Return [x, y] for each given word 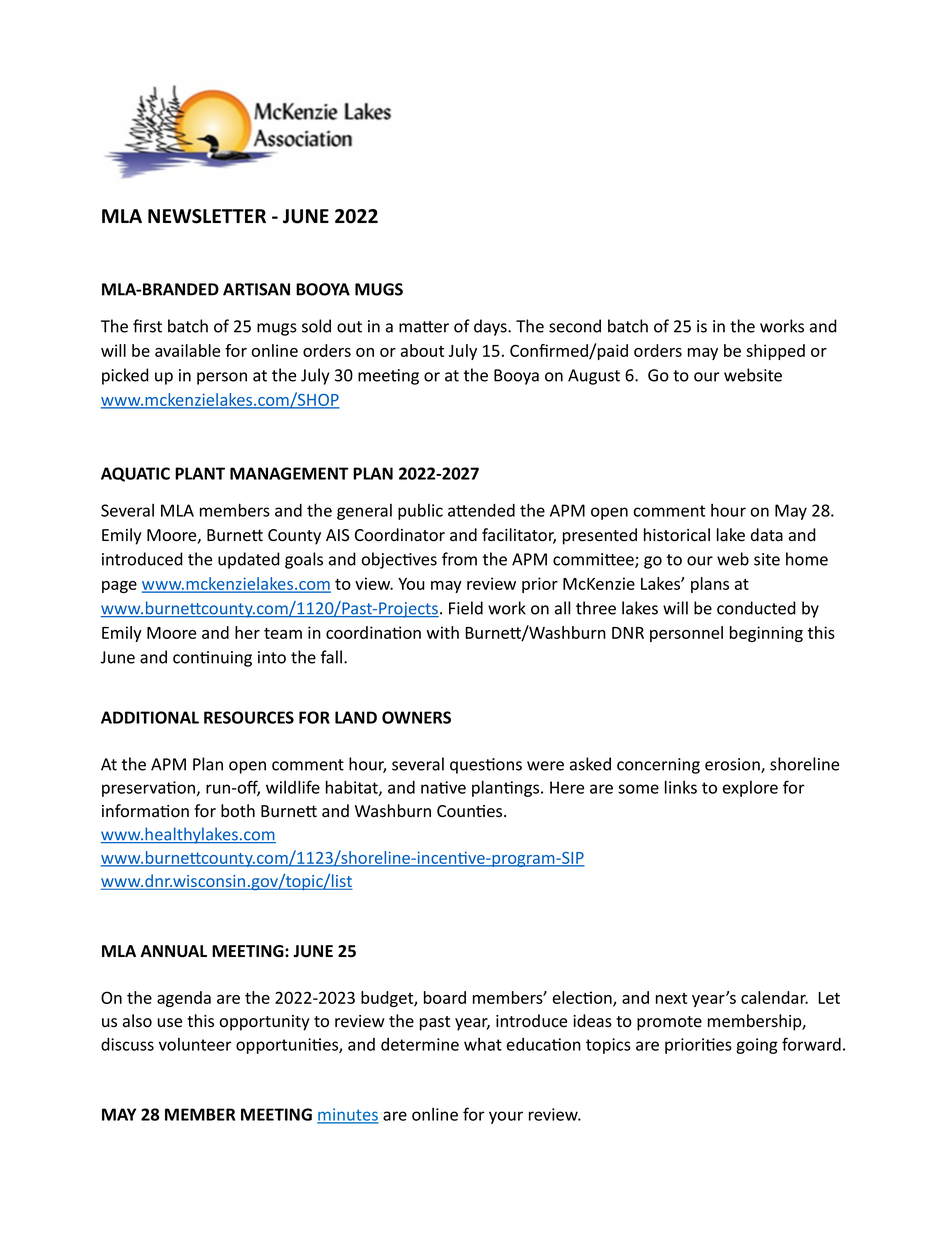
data [767, 535]
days [491, 327]
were [545, 766]
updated [249, 560]
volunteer [195, 1044]
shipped [775, 352]
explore [750, 789]
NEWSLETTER [207, 216]
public [420, 512]
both [238, 811]
